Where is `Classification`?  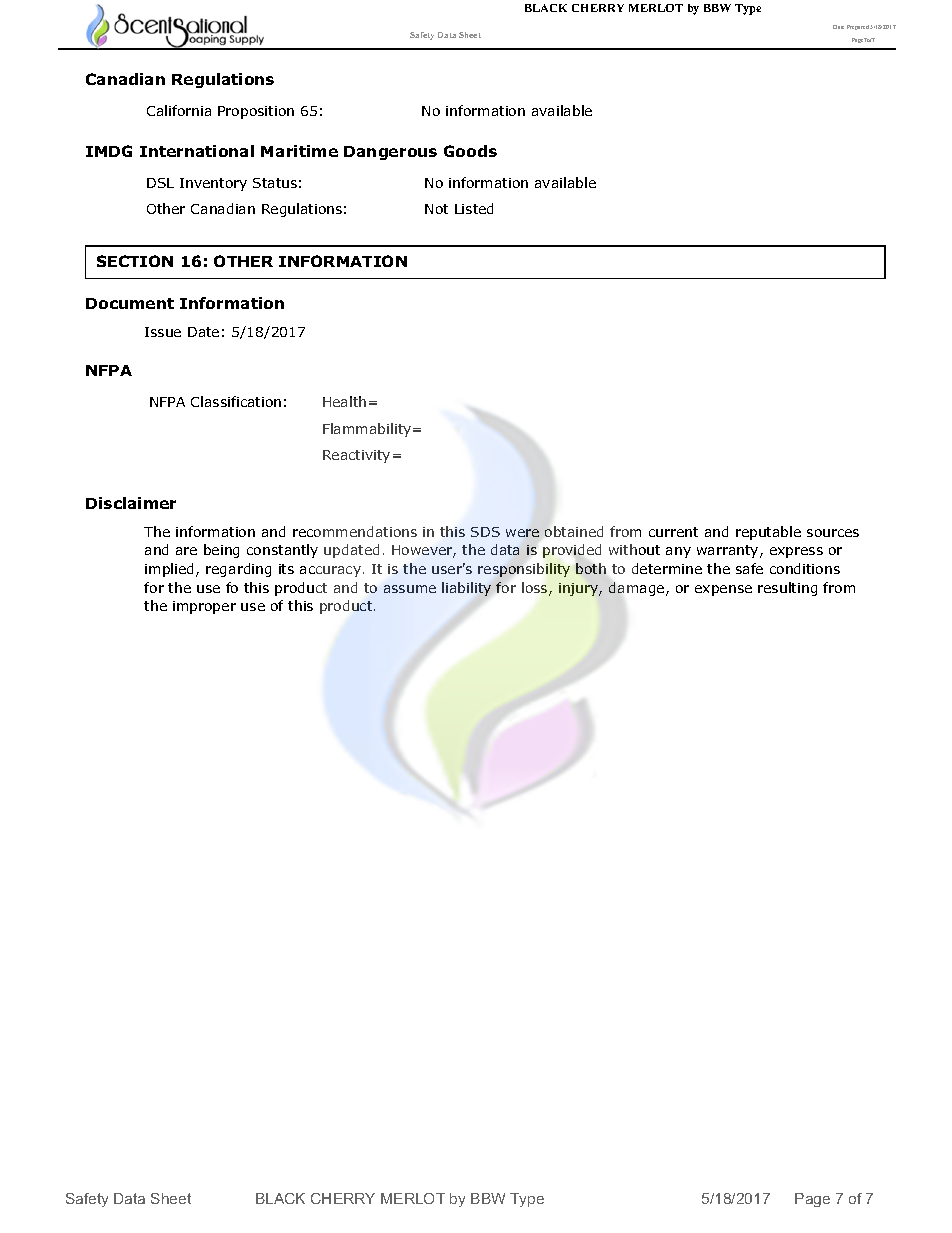 Classification is located at coordinates (236, 401).
